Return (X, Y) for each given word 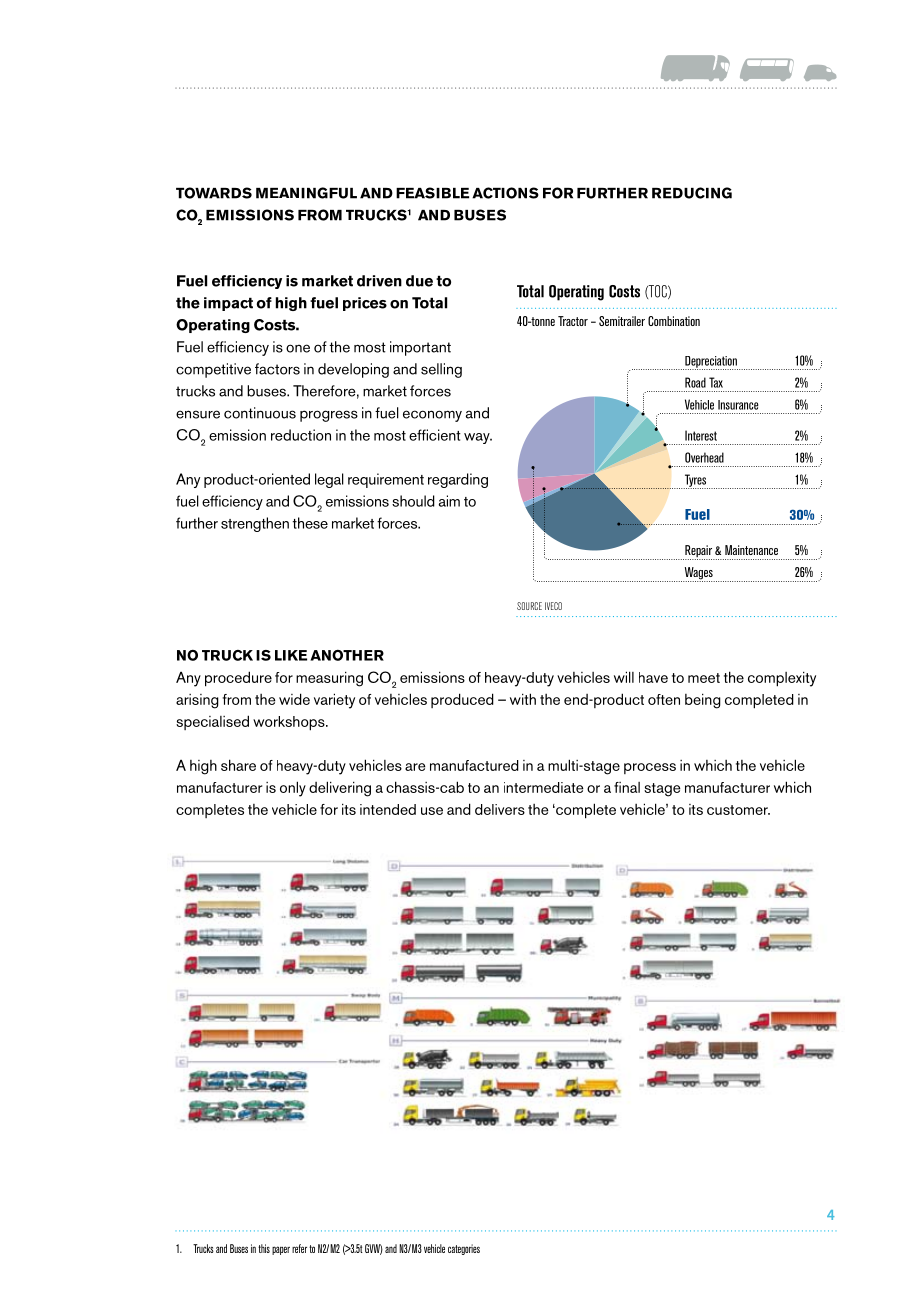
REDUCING (692, 193)
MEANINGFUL (306, 193)
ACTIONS (505, 193)
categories (464, 1249)
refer (299, 1248)
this (264, 1248)
